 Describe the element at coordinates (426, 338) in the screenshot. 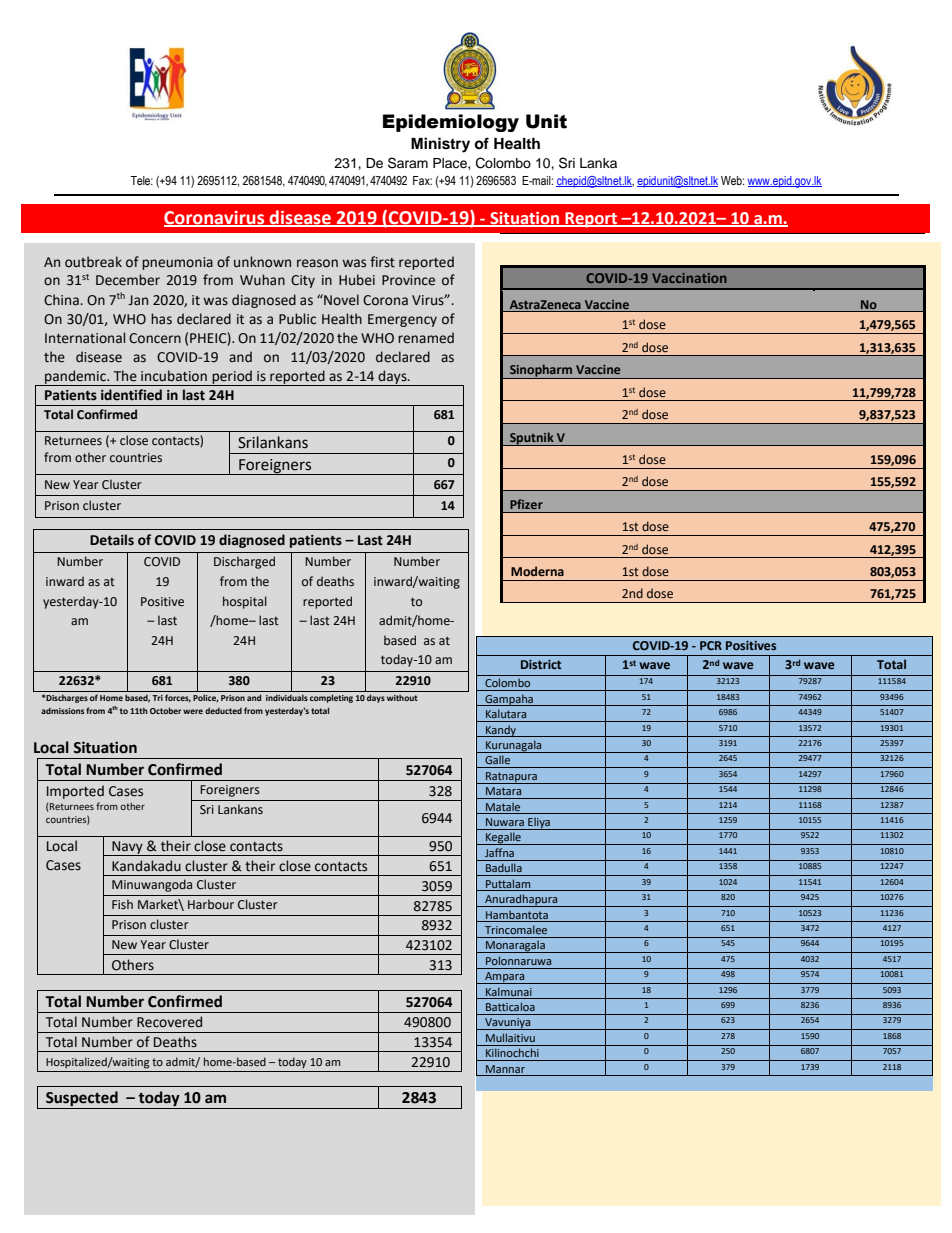

I see `renamed` at that location.
